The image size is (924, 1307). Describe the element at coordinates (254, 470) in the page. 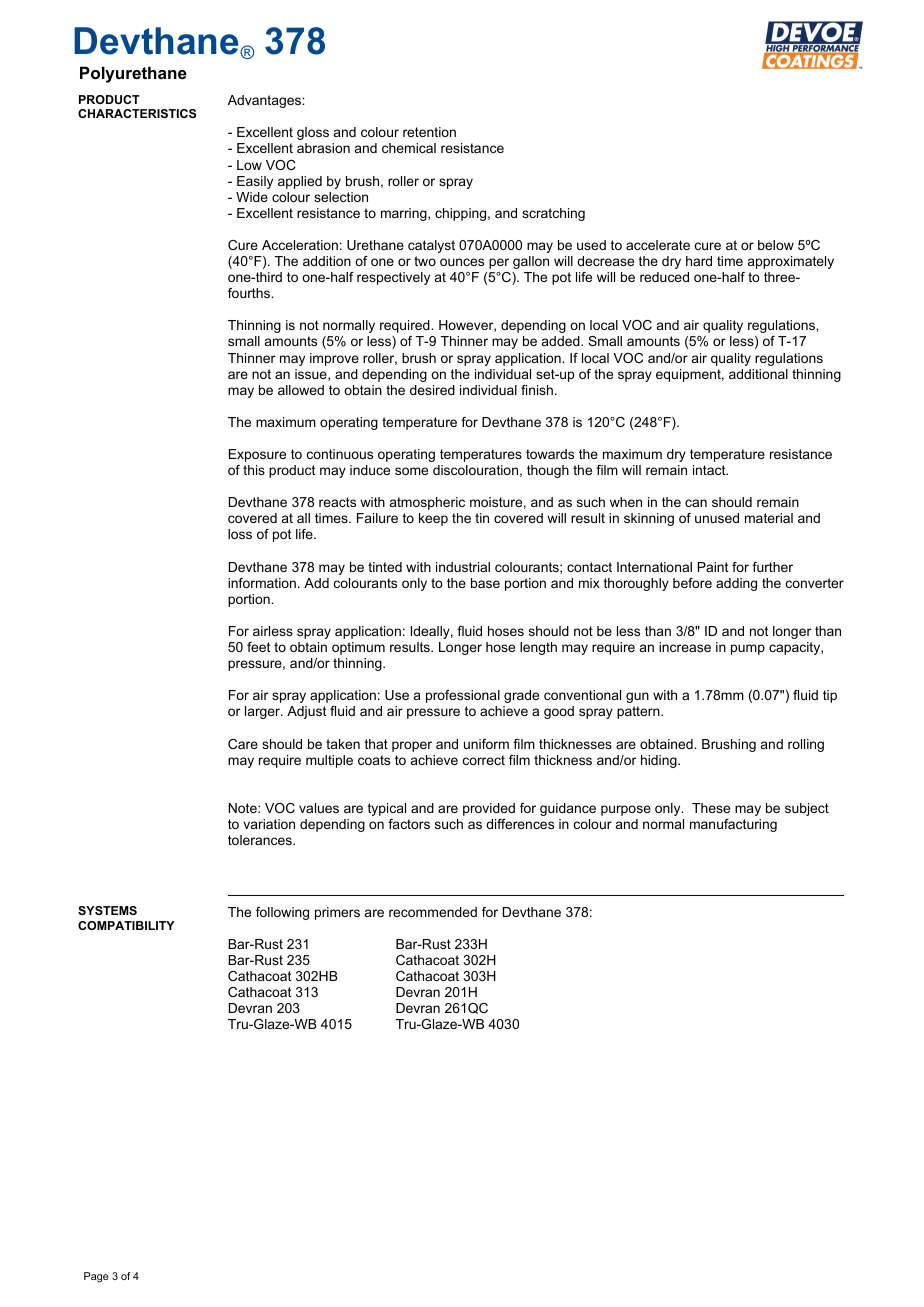

I see `this` at that location.
